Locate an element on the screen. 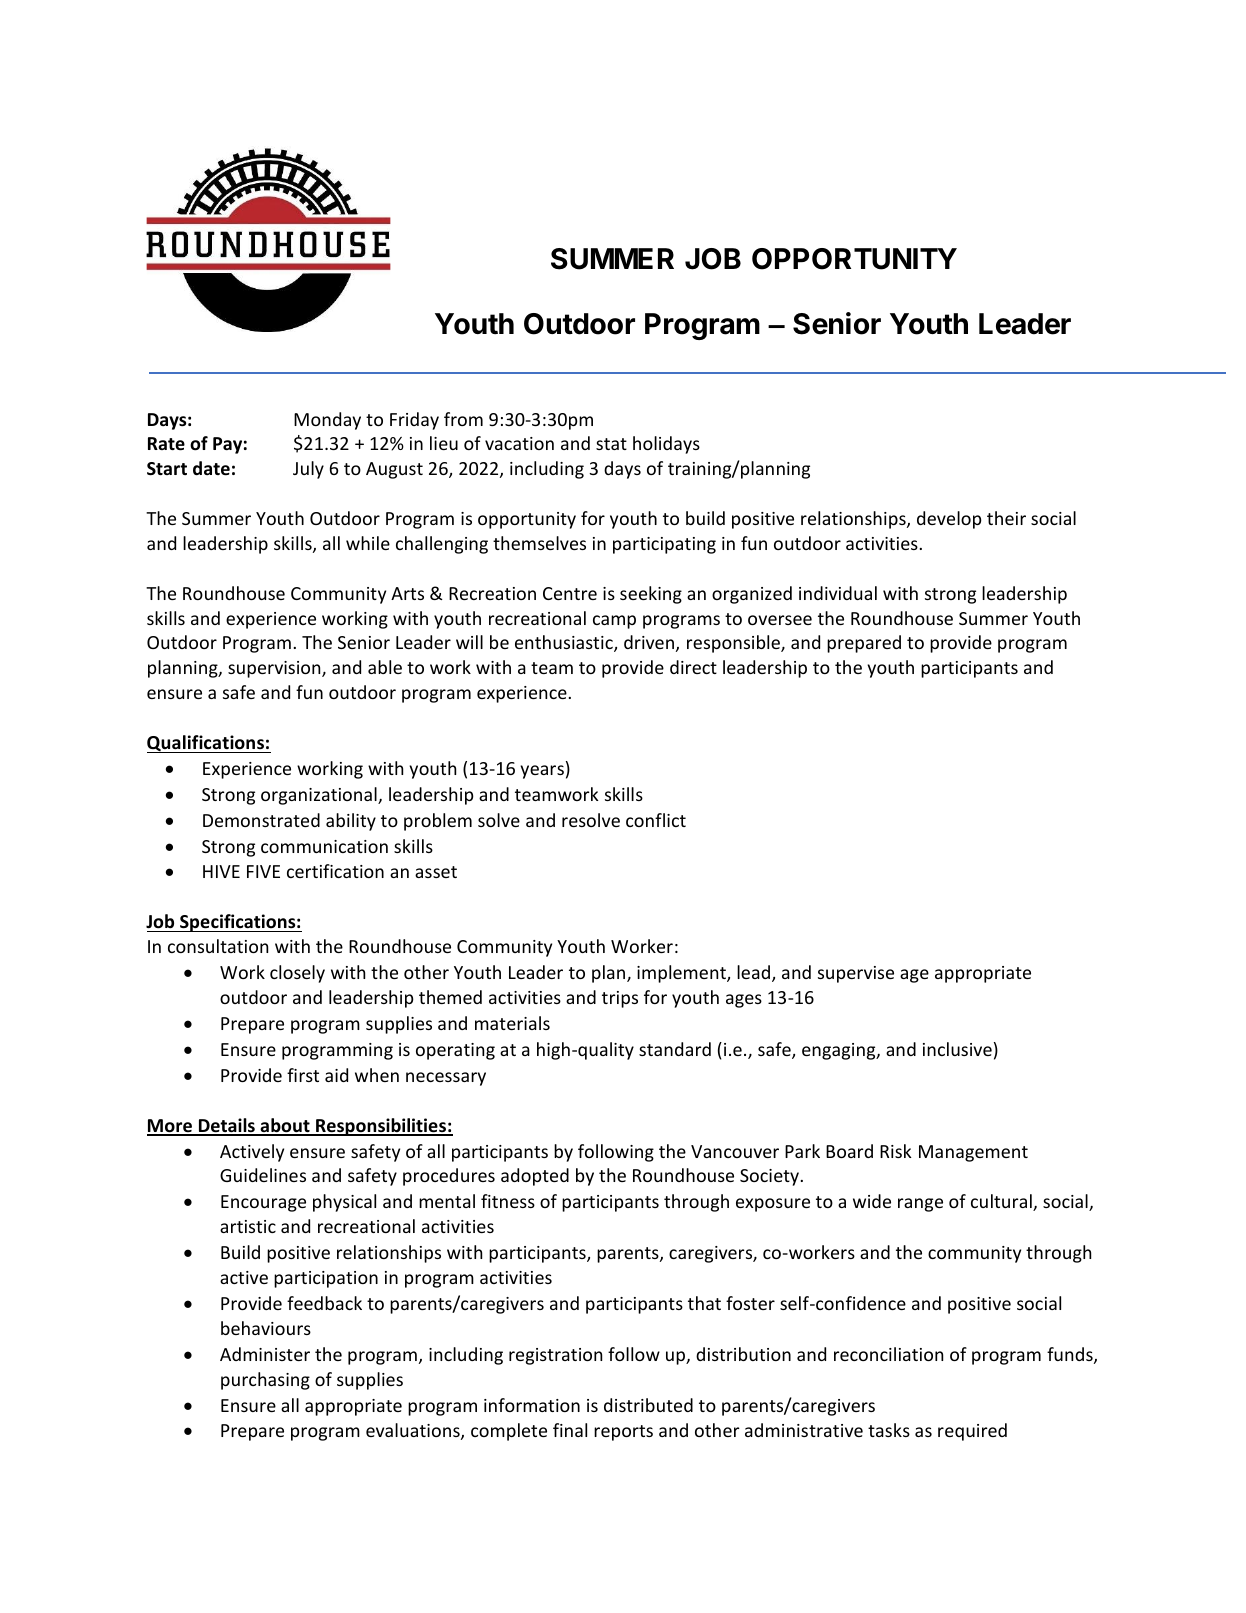 The image size is (1246, 1613). implement is located at coordinates (682, 974).
